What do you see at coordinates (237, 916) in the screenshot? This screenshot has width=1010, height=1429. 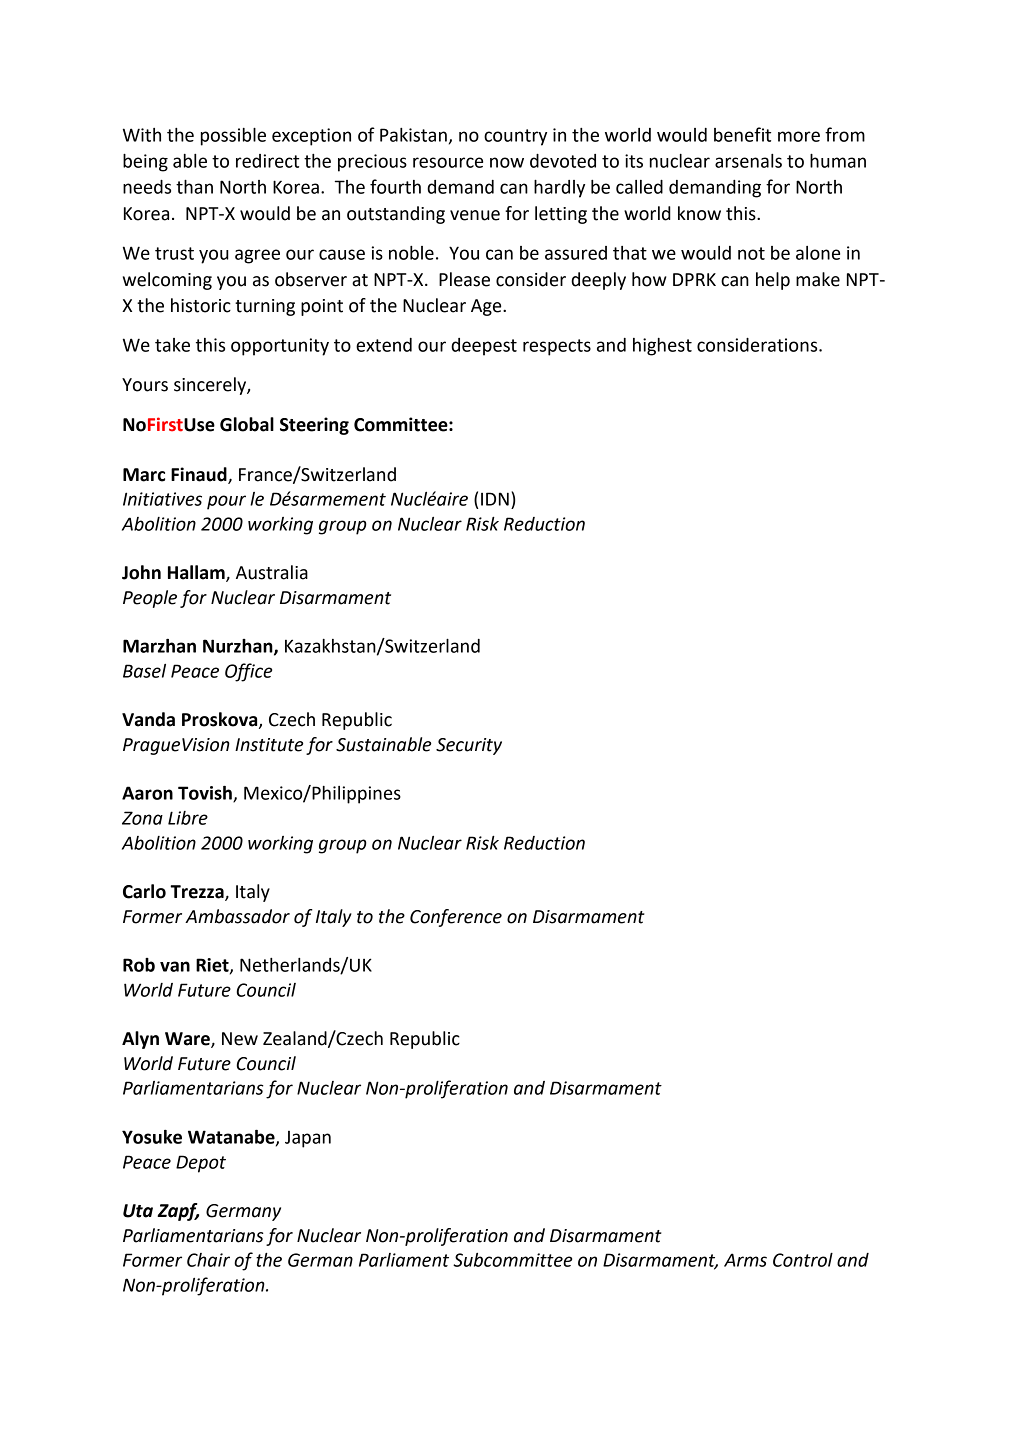 I see `Ambassador` at bounding box center [237, 916].
